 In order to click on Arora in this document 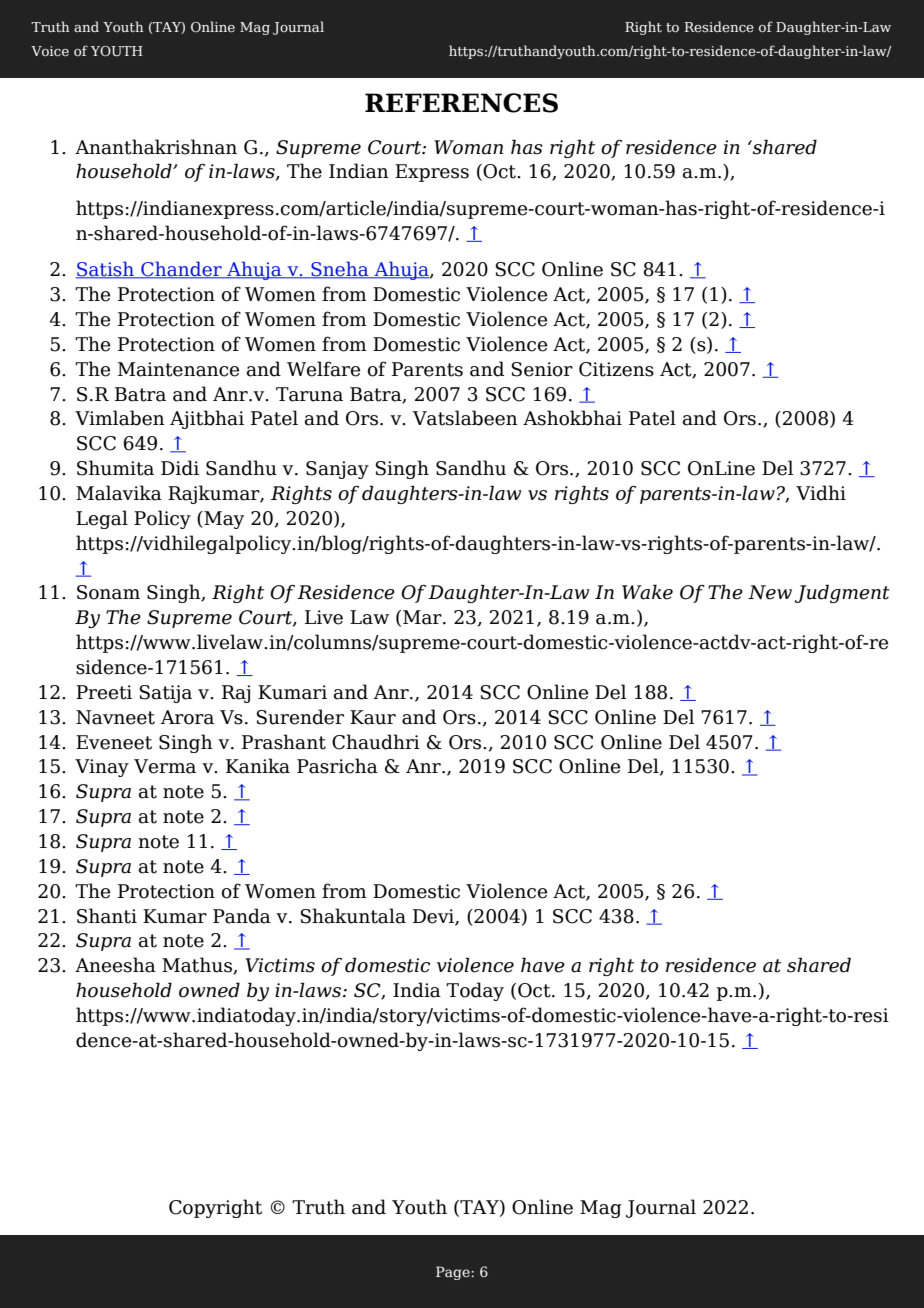, I will do `click(187, 717)`.
